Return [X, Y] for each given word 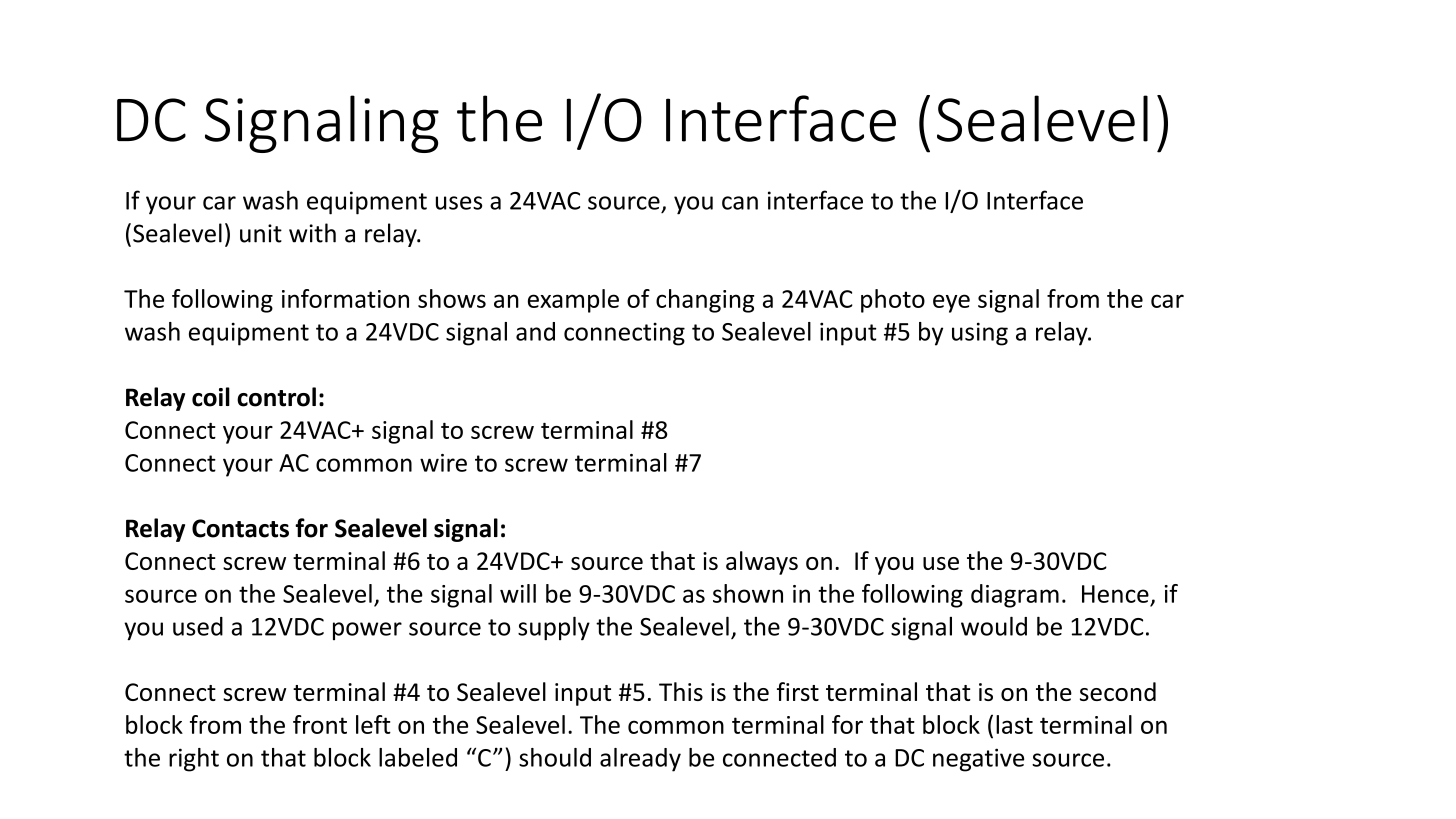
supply [554, 628]
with [312, 233]
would [994, 626]
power [367, 631]
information [345, 298]
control [276, 397]
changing [705, 301]
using [980, 334]
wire [443, 463]
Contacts [240, 528]
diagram [1015, 596]
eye [951, 303]
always [762, 563]
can [740, 203]
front [320, 724]
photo [893, 301]
